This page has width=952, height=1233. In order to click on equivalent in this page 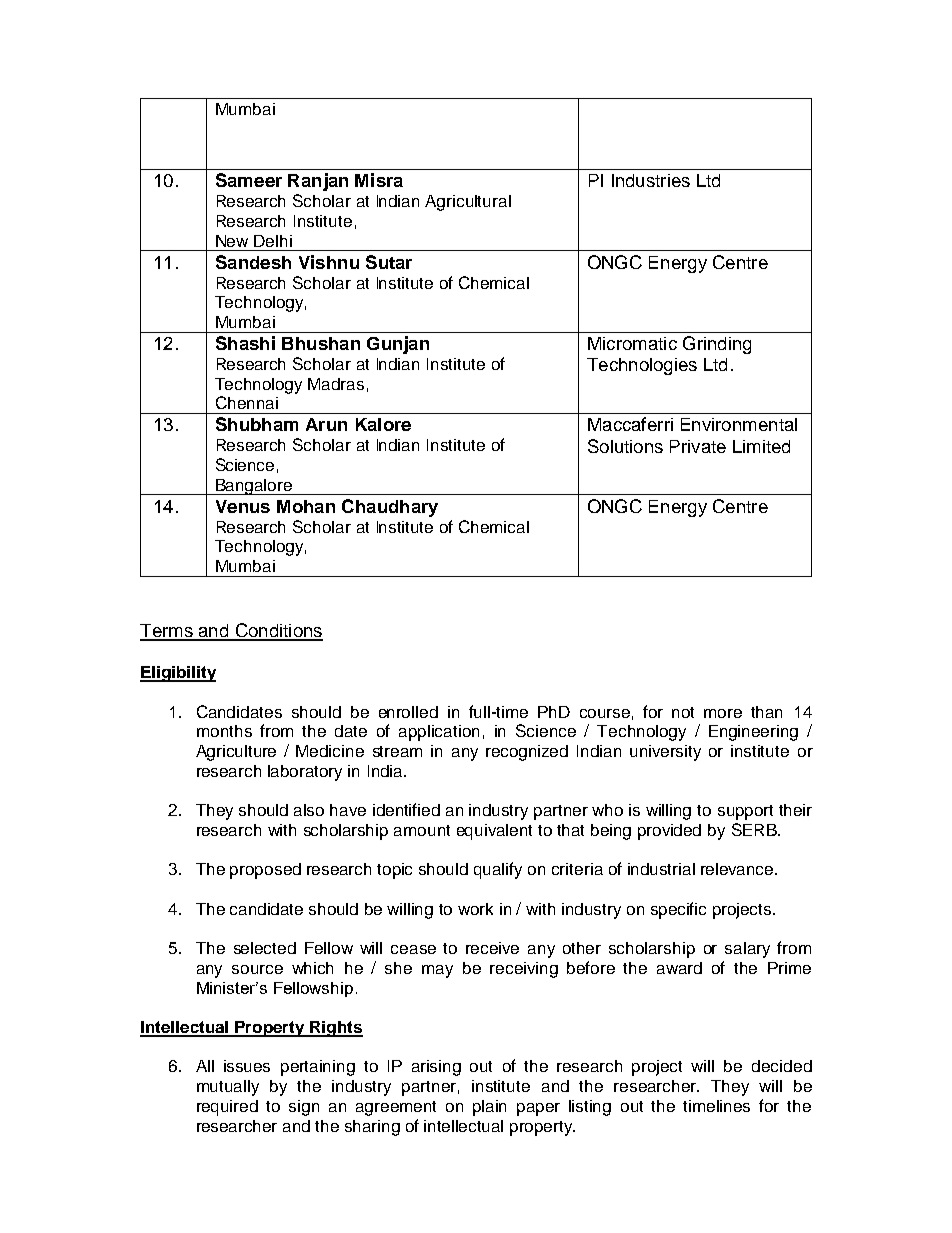, I will do `click(494, 832)`.
